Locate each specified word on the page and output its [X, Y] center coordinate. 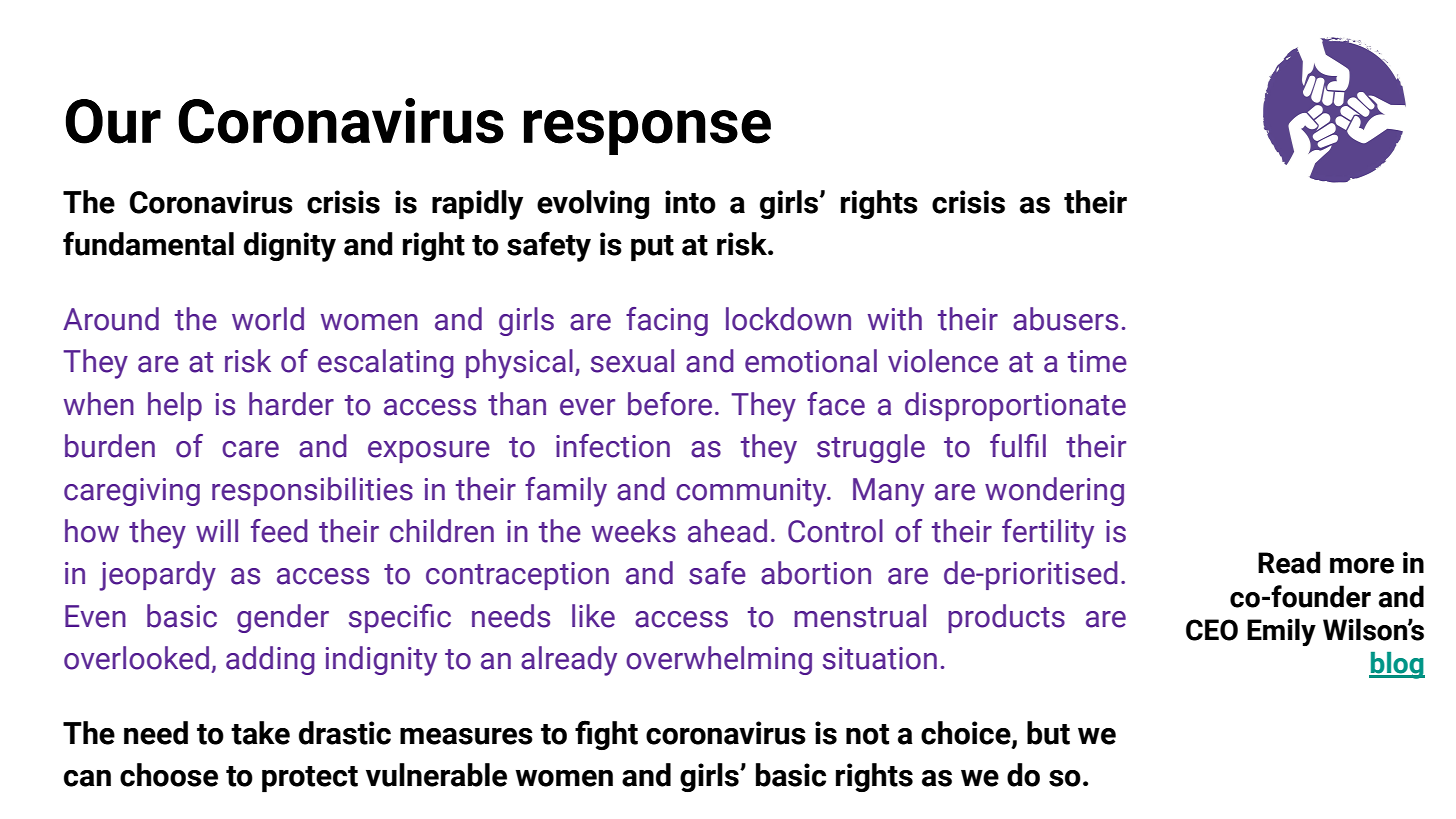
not [867, 734]
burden [110, 446]
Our [113, 121]
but [1048, 733]
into [690, 202]
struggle [871, 448]
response [647, 132]
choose [169, 775]
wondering [1054, 491]
